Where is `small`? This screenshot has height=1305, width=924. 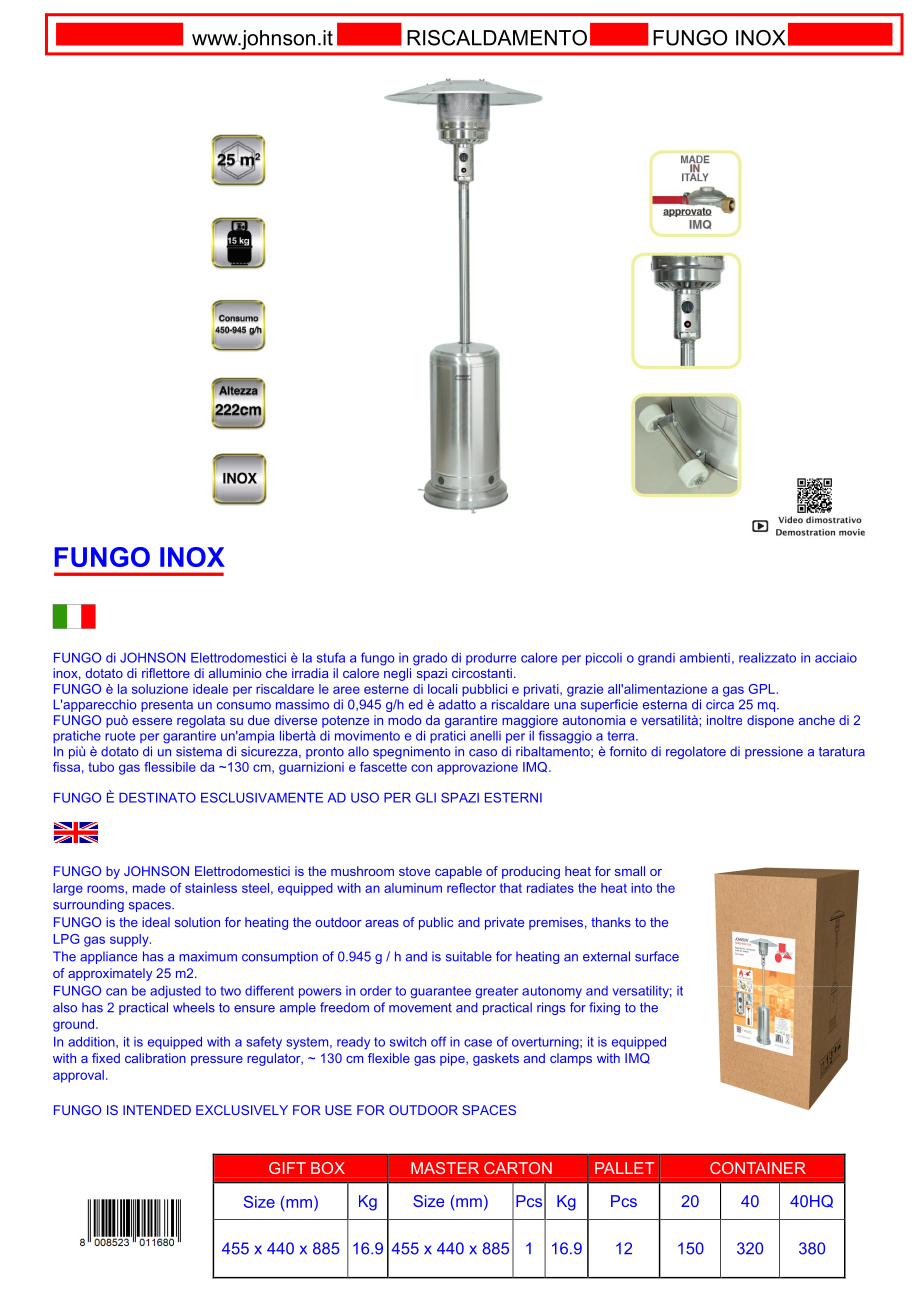 small is located at coordinates (630, 871).
